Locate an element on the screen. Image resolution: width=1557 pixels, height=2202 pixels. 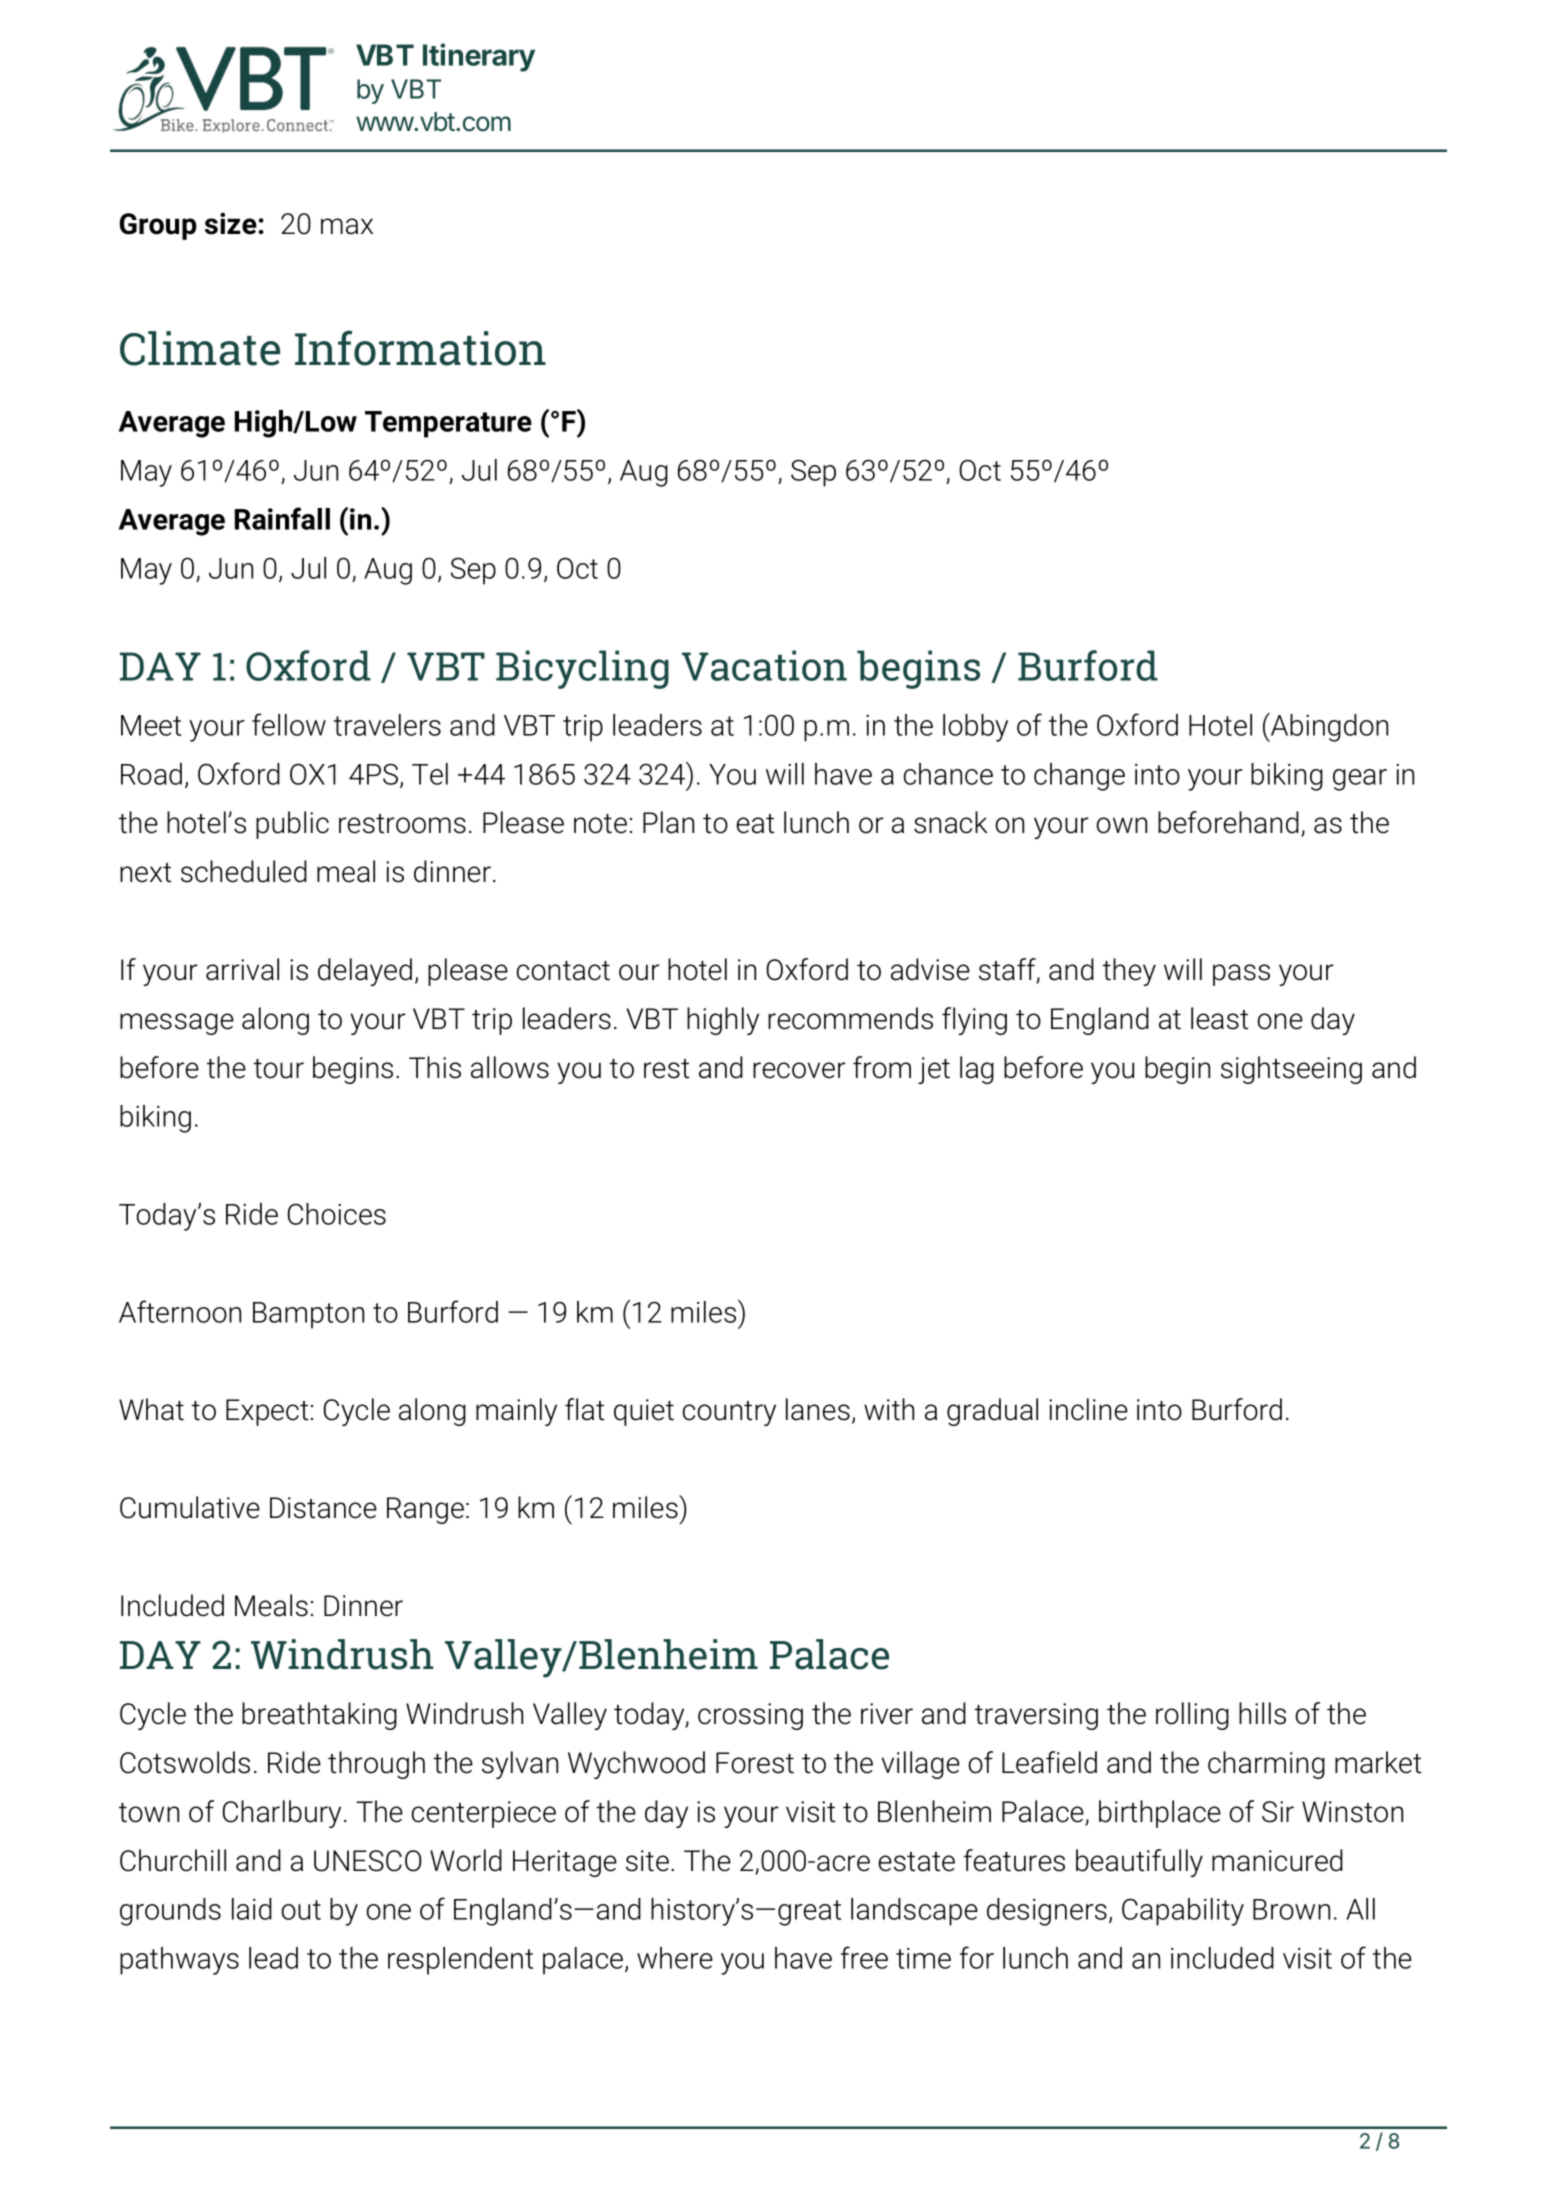
Abingdon is located at coordinates (1328, 727).
